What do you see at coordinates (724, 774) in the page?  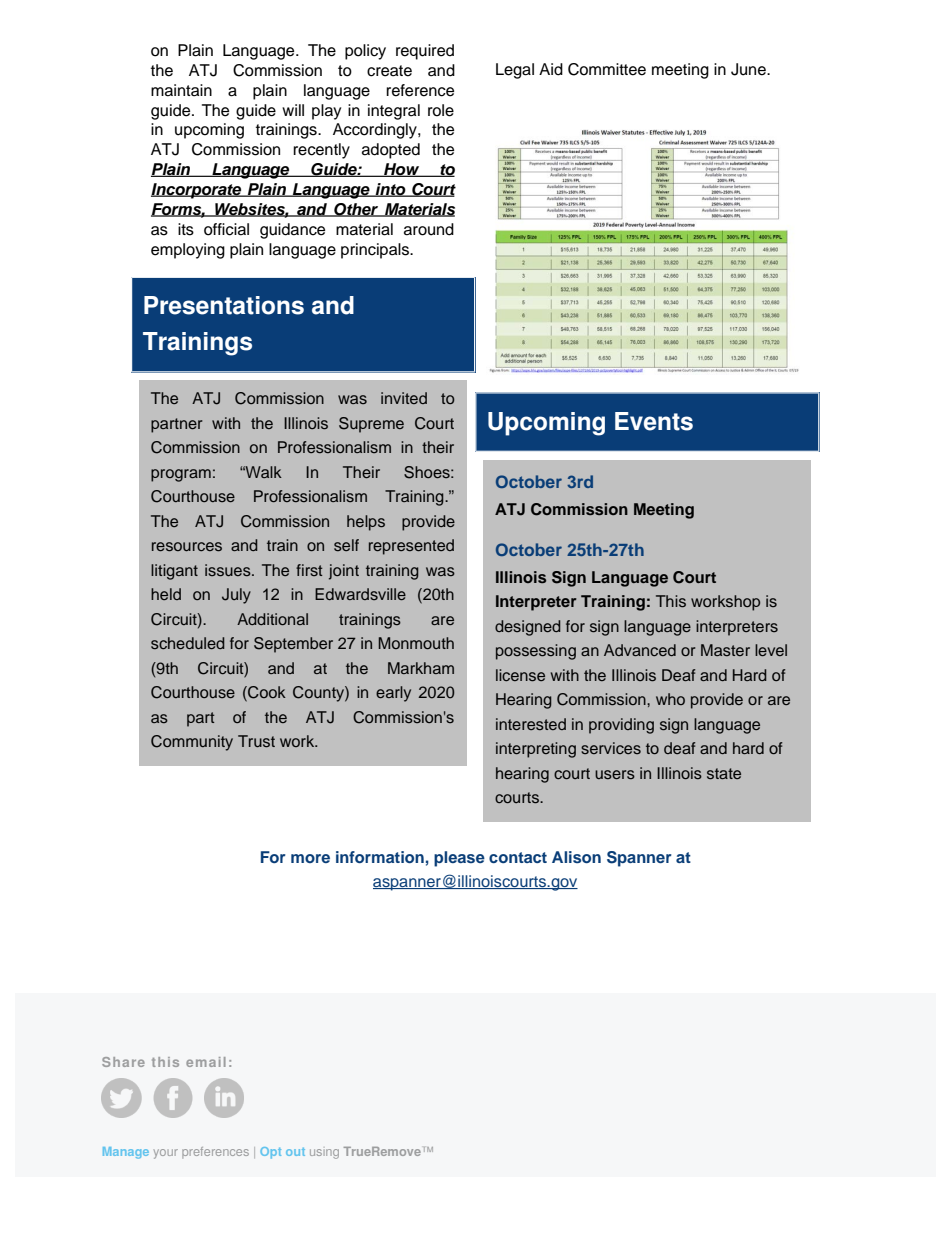 I see `state` at bounding box center [724, 774].
